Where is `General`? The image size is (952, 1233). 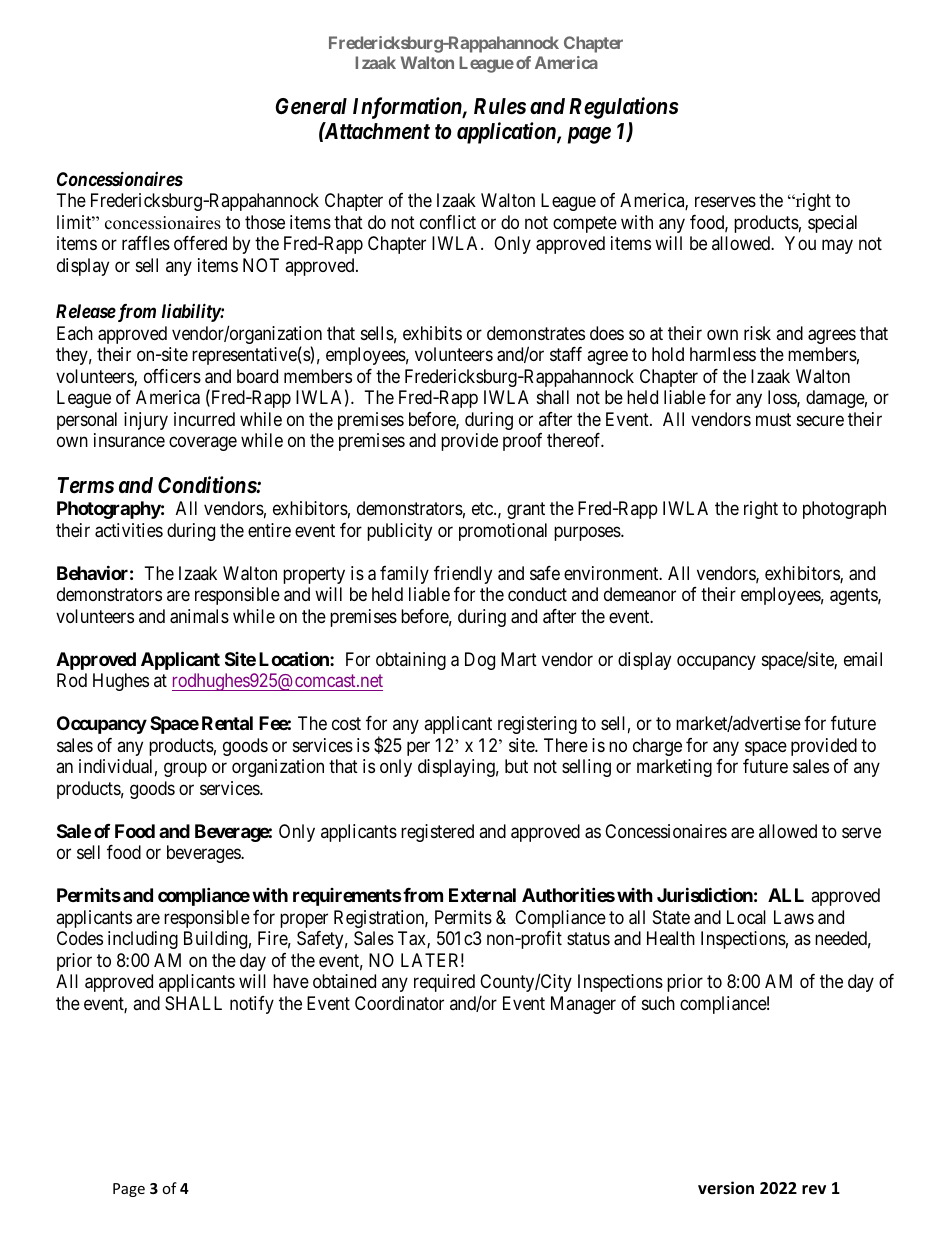 General is located at coordinates (311, 106).
